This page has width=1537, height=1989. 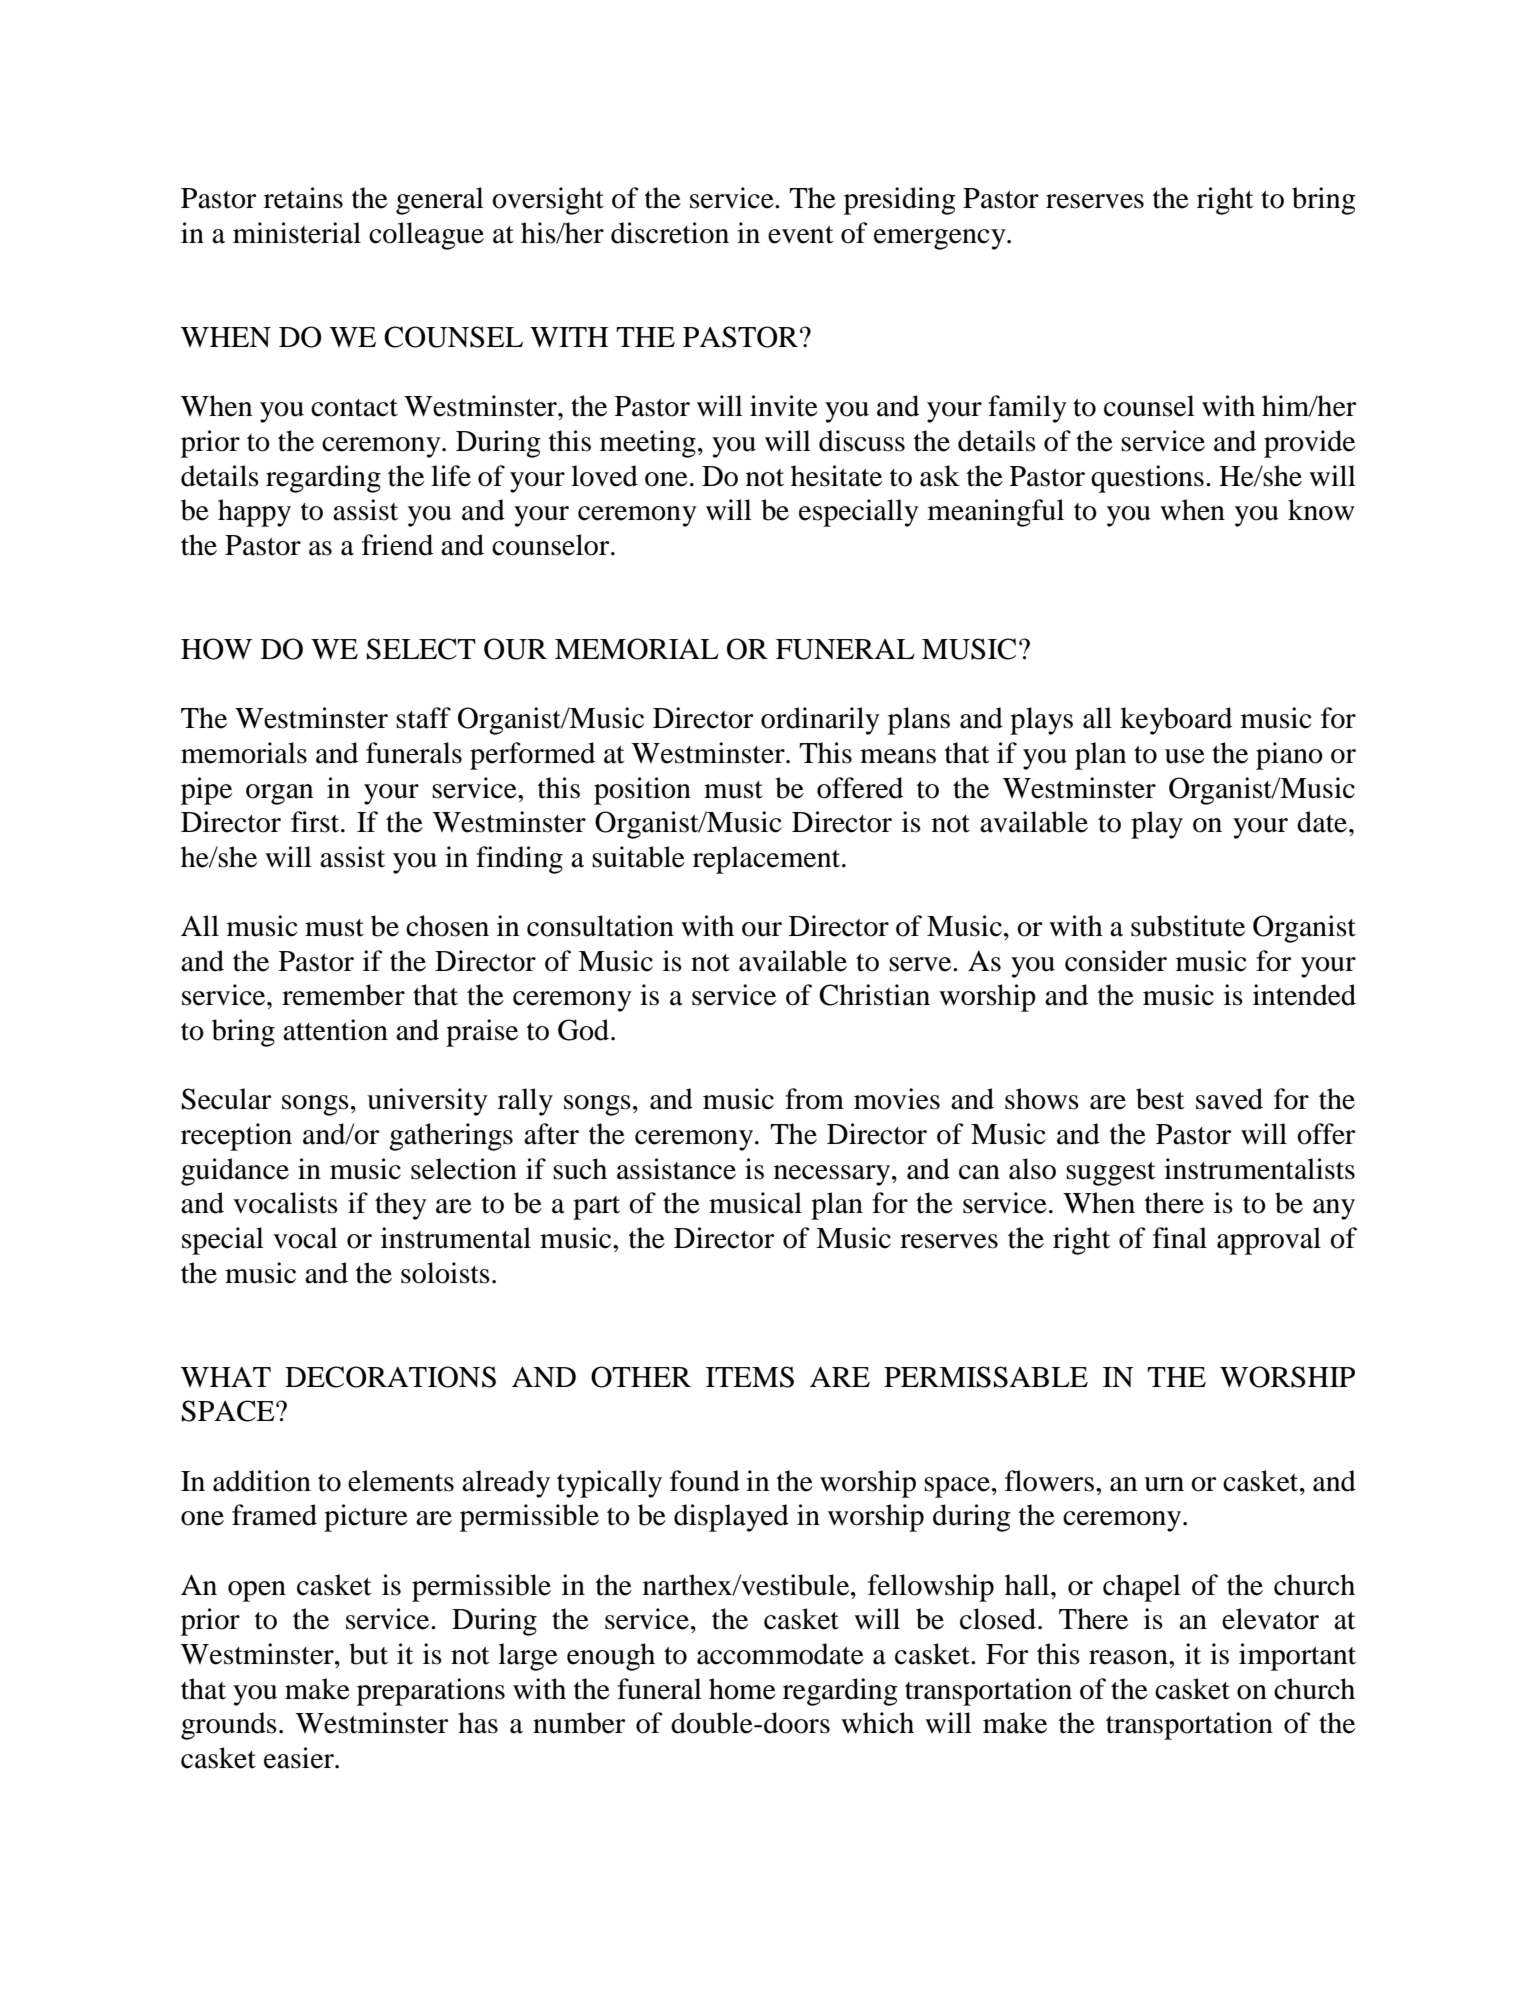 I want to click on ITEMS, so click(x=750, y=1377).
